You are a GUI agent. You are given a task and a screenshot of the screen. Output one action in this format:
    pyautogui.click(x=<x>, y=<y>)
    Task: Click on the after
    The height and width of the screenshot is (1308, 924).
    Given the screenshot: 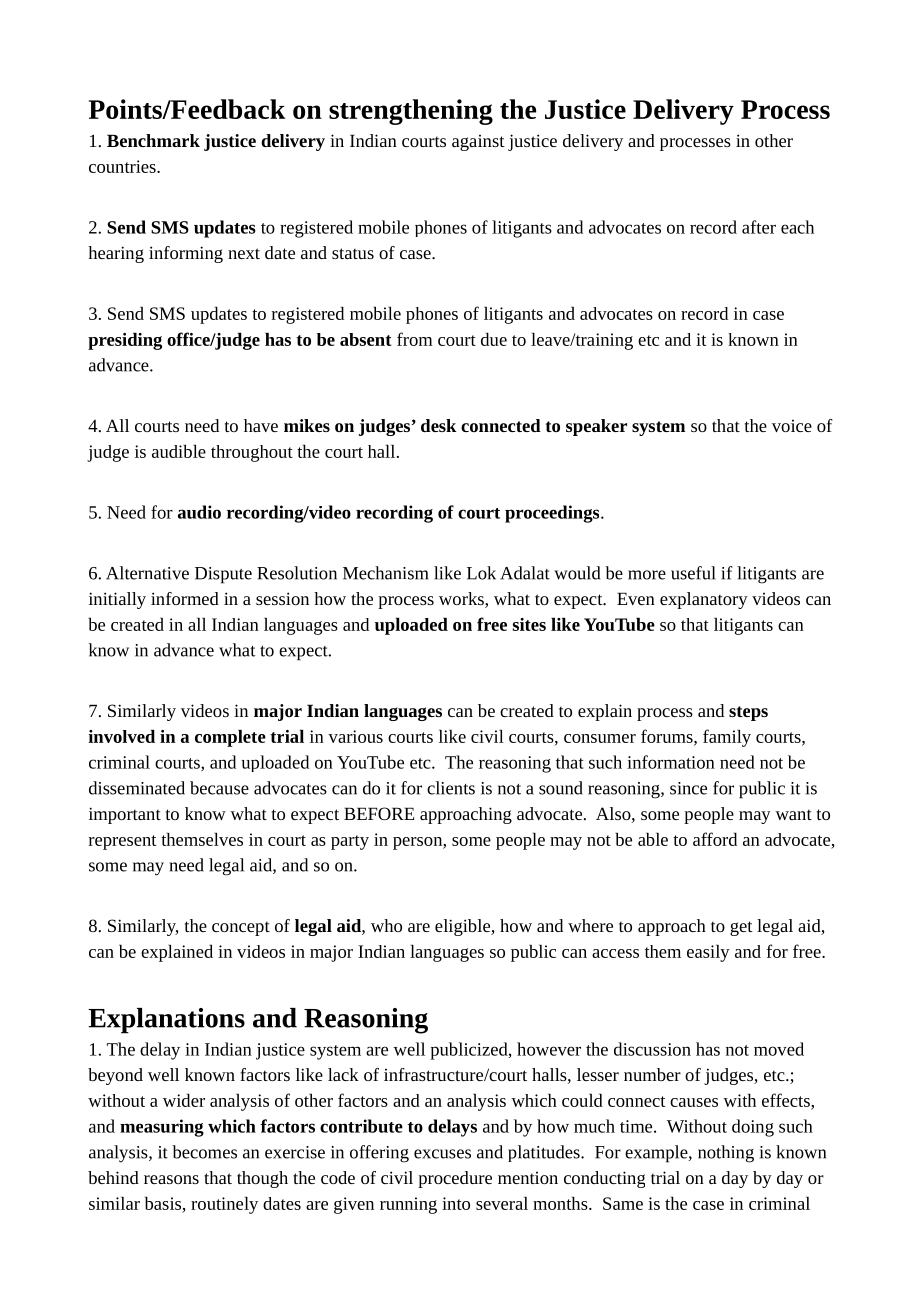 What is the action you would take?
    pyautogui.click(x=759, y=227)
